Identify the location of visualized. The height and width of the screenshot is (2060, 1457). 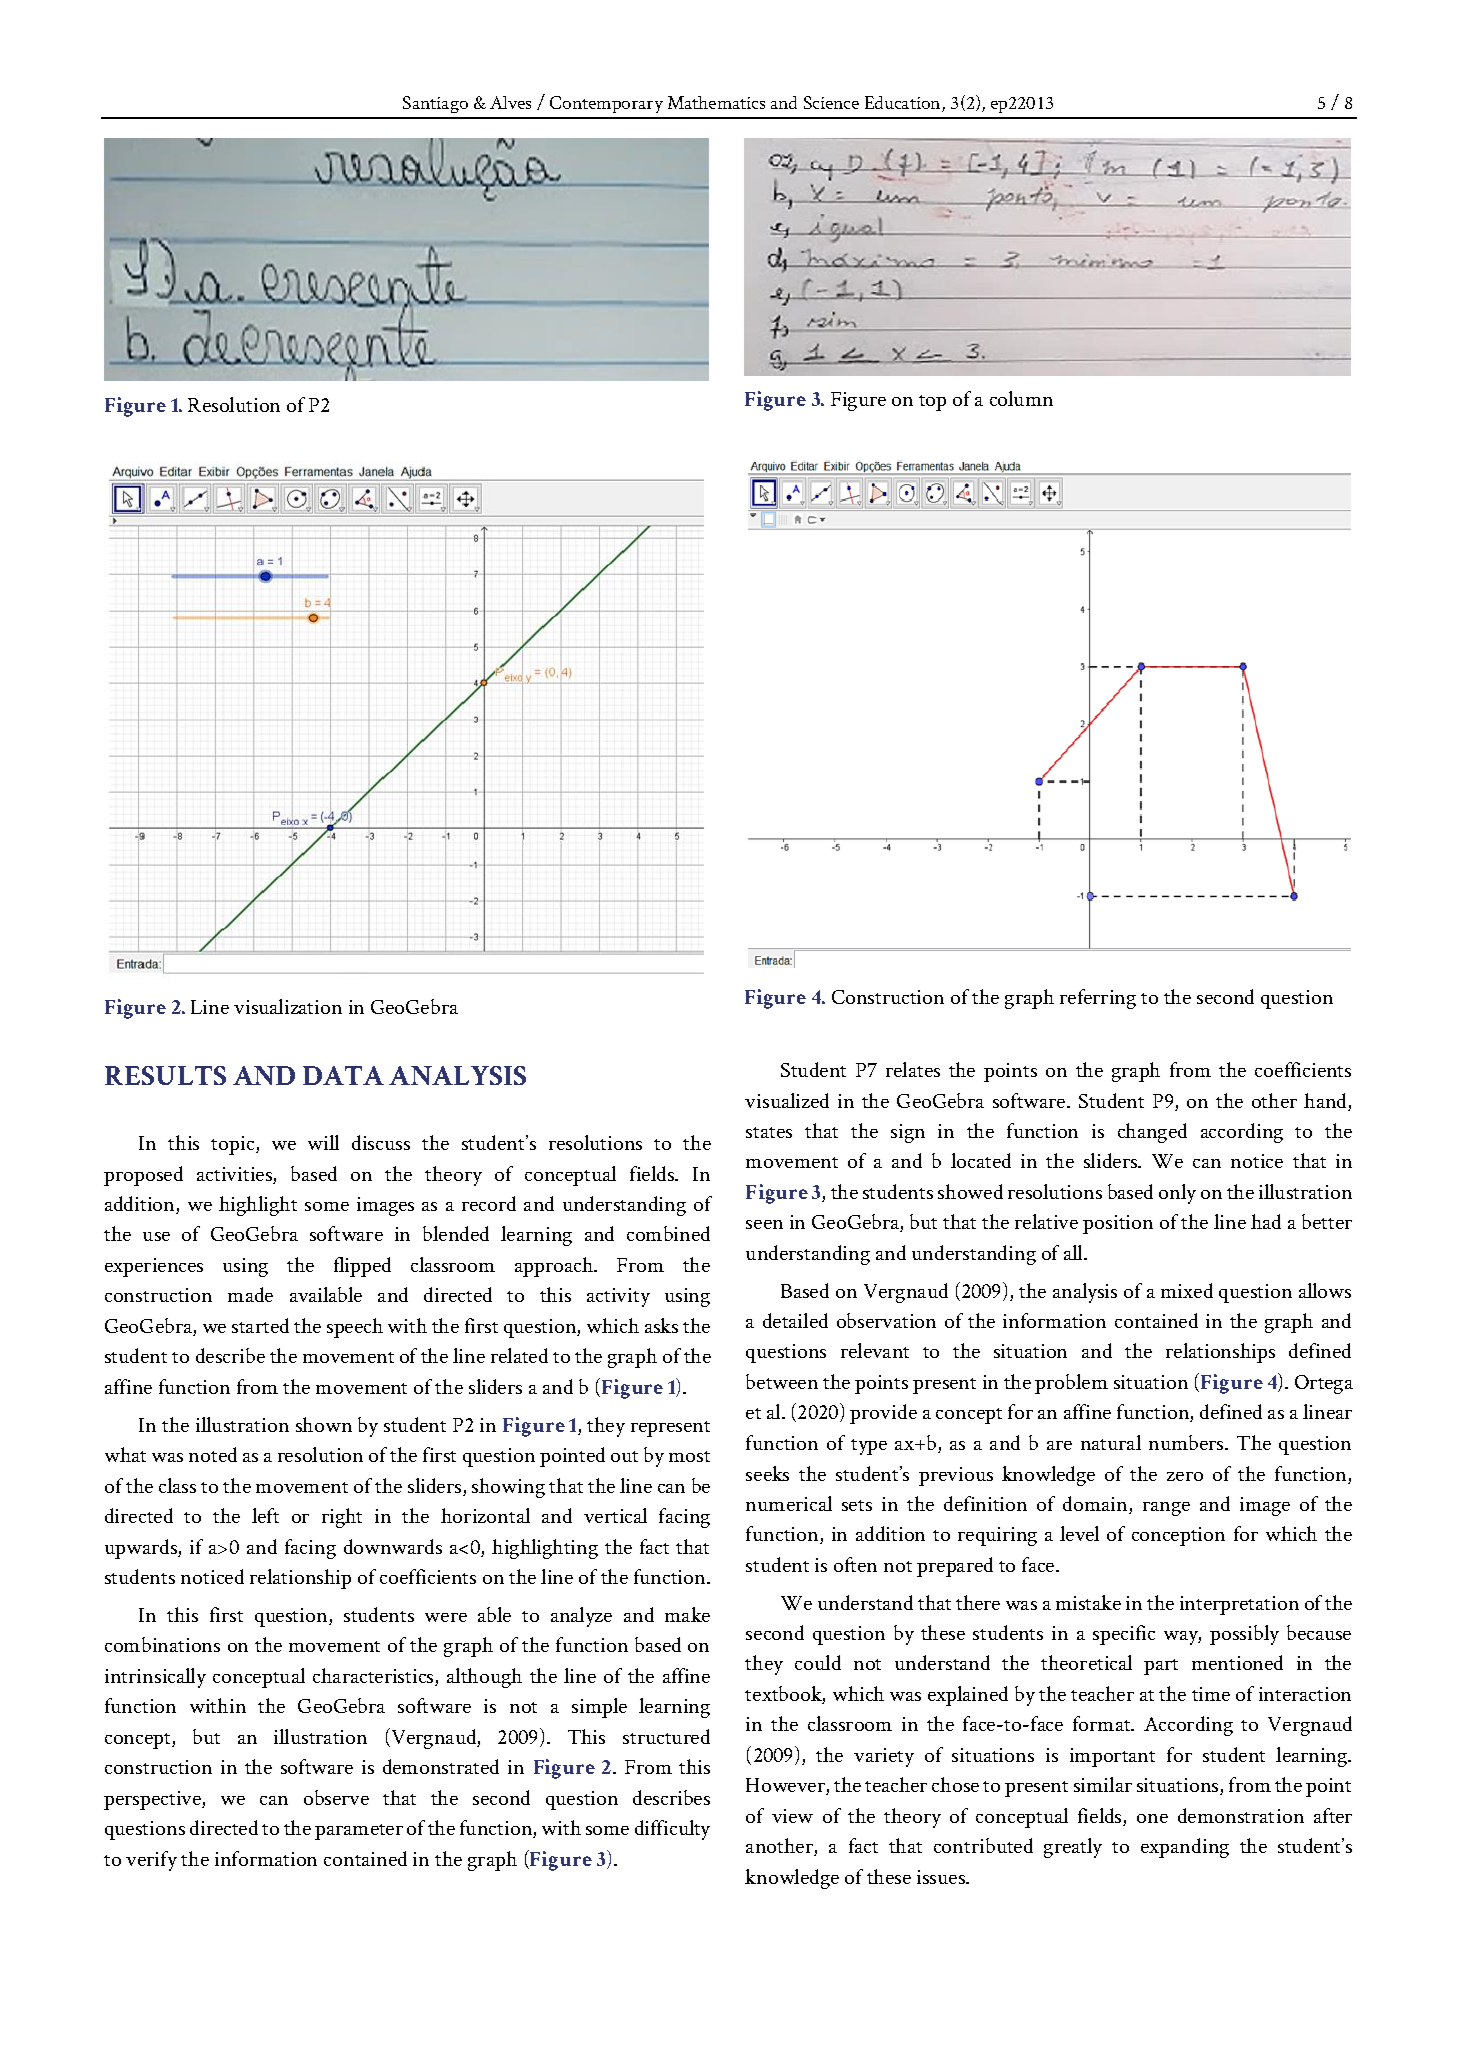
(787, 1100).
